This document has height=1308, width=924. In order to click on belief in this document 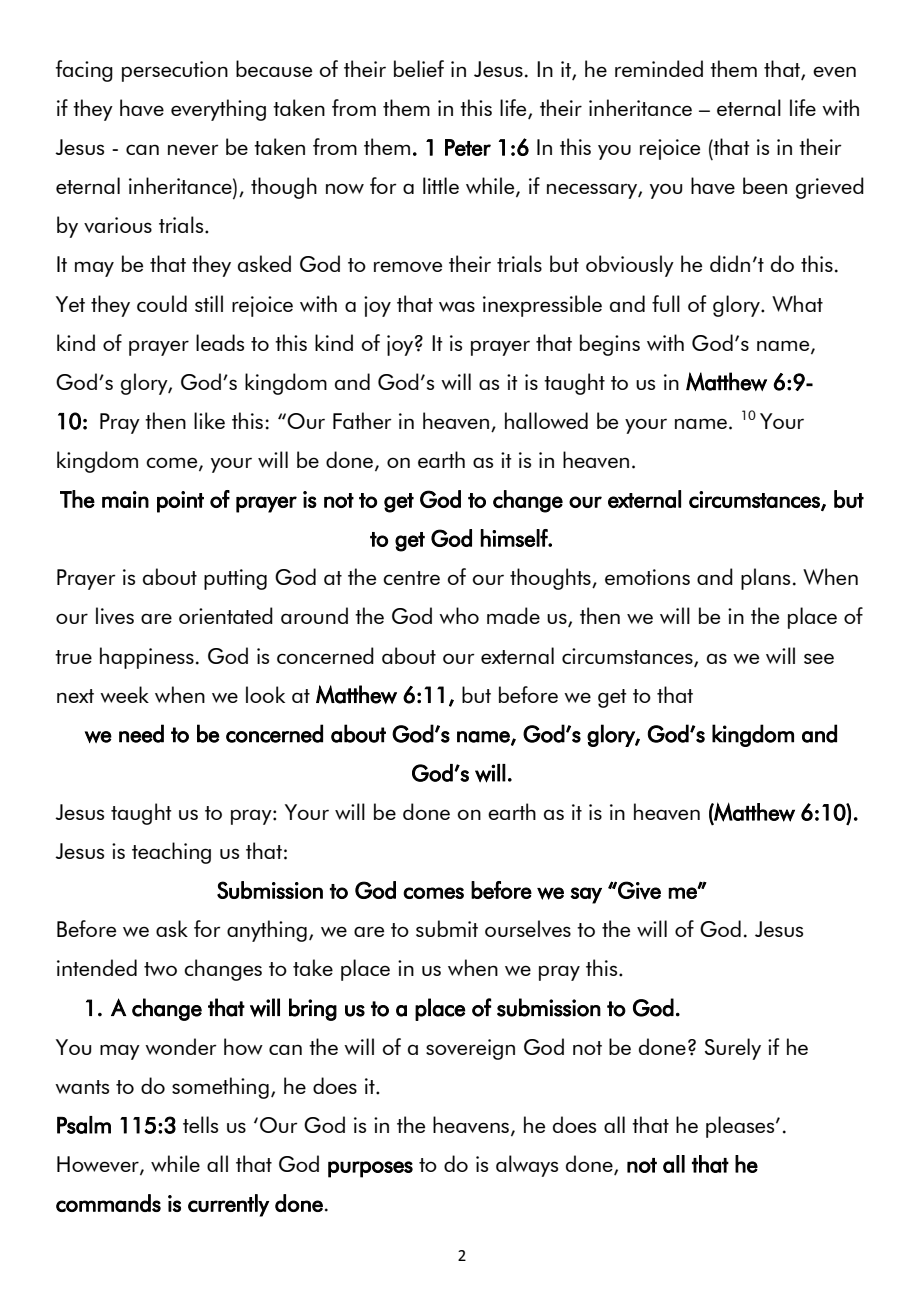, I will do `click(419, 68)`.
